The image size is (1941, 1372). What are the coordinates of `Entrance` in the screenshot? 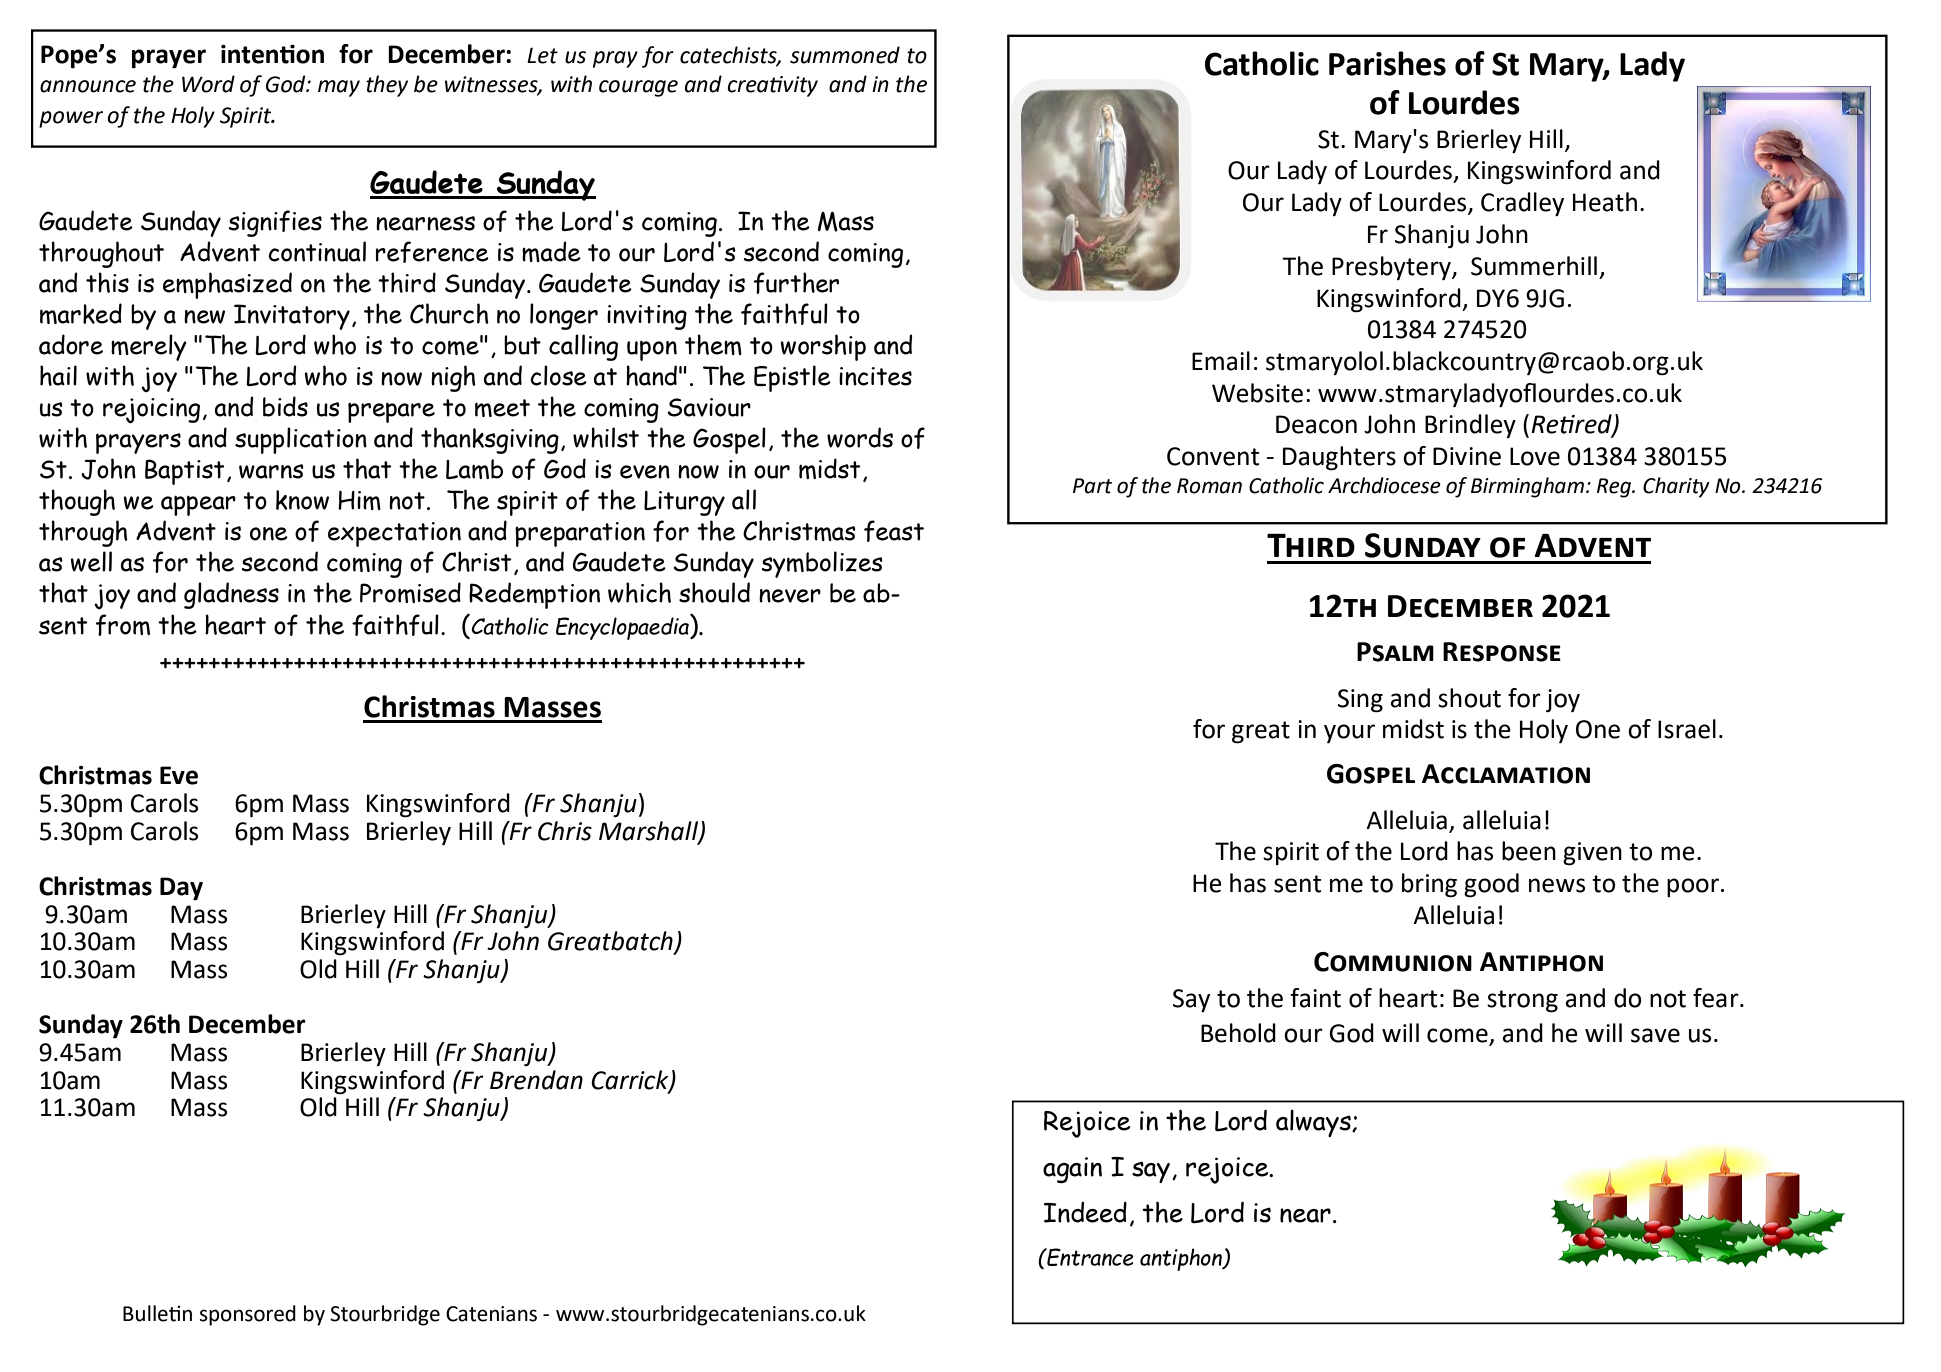 It's located at (1089, 1257).
